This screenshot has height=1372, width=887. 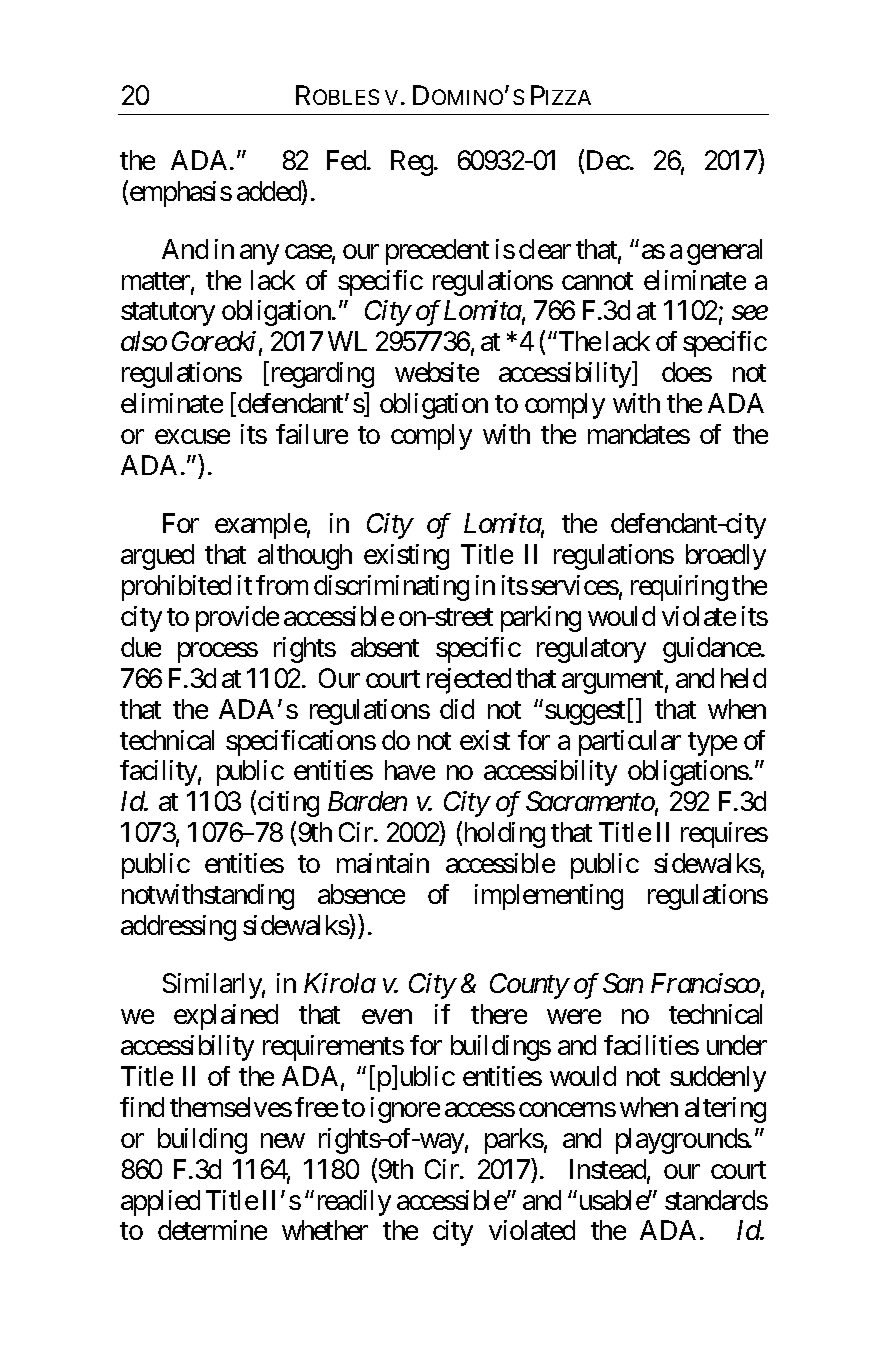 I want to click on maintain, so click(x=383, y=863).
